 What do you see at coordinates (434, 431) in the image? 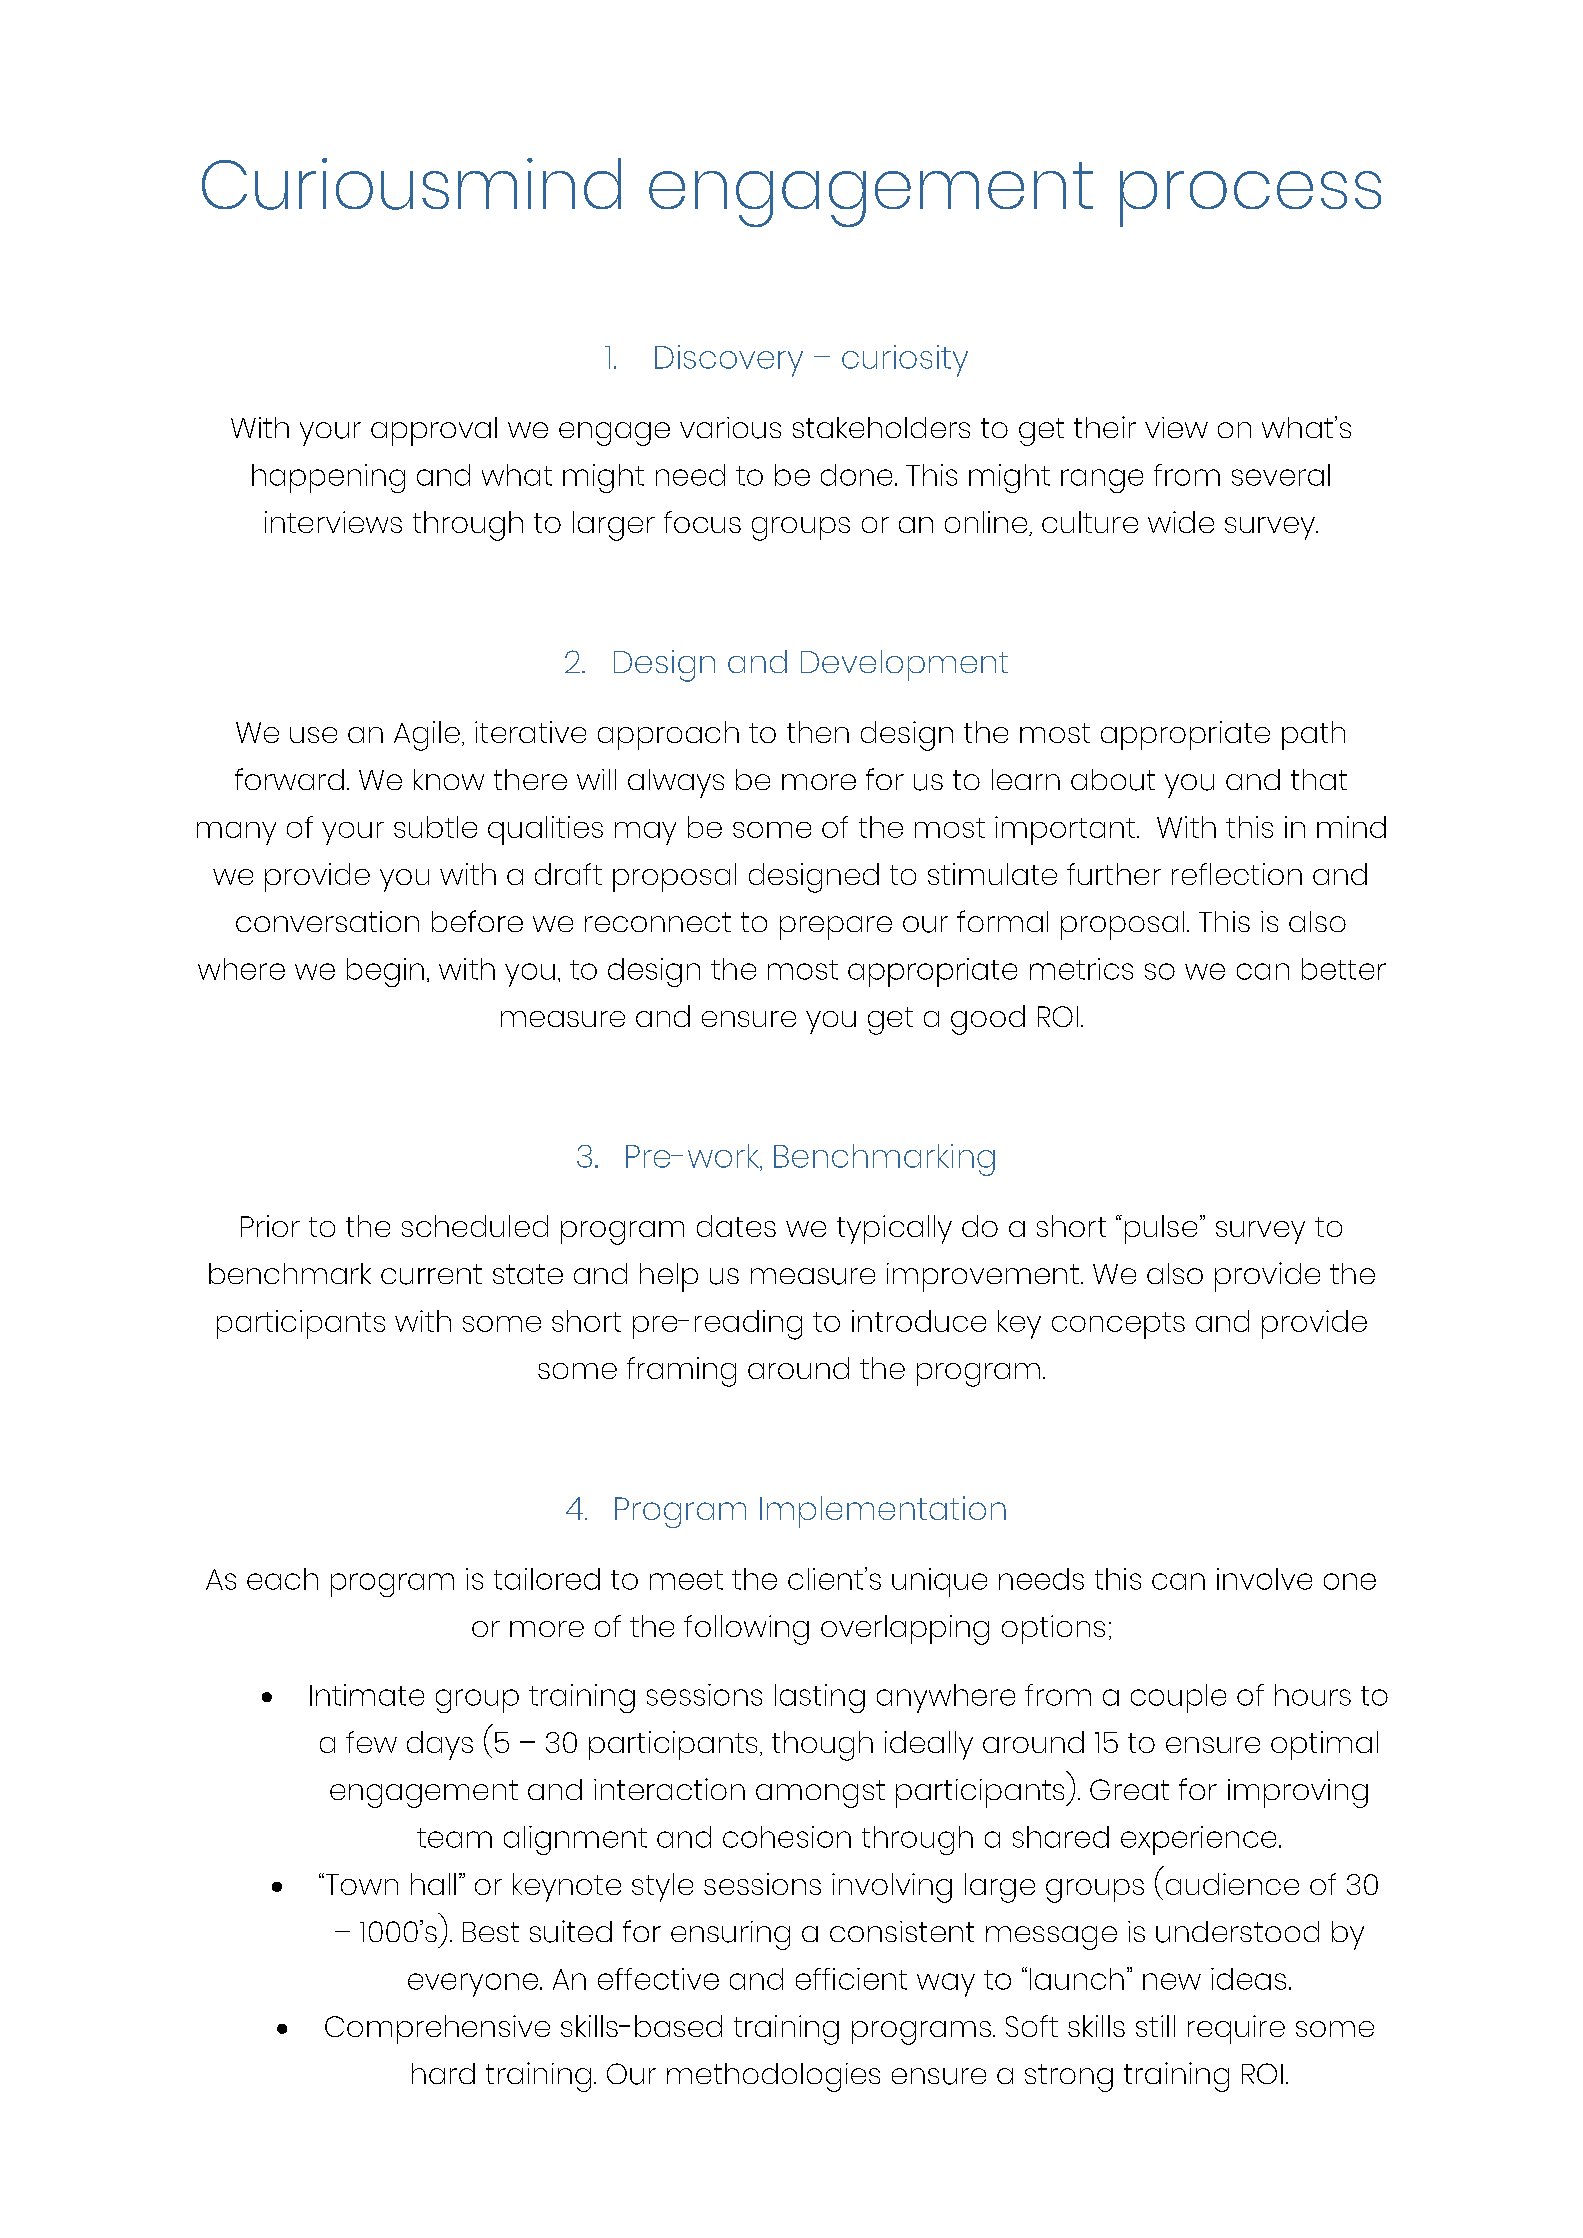
I see `approval` at bounding box center [434, 431].
